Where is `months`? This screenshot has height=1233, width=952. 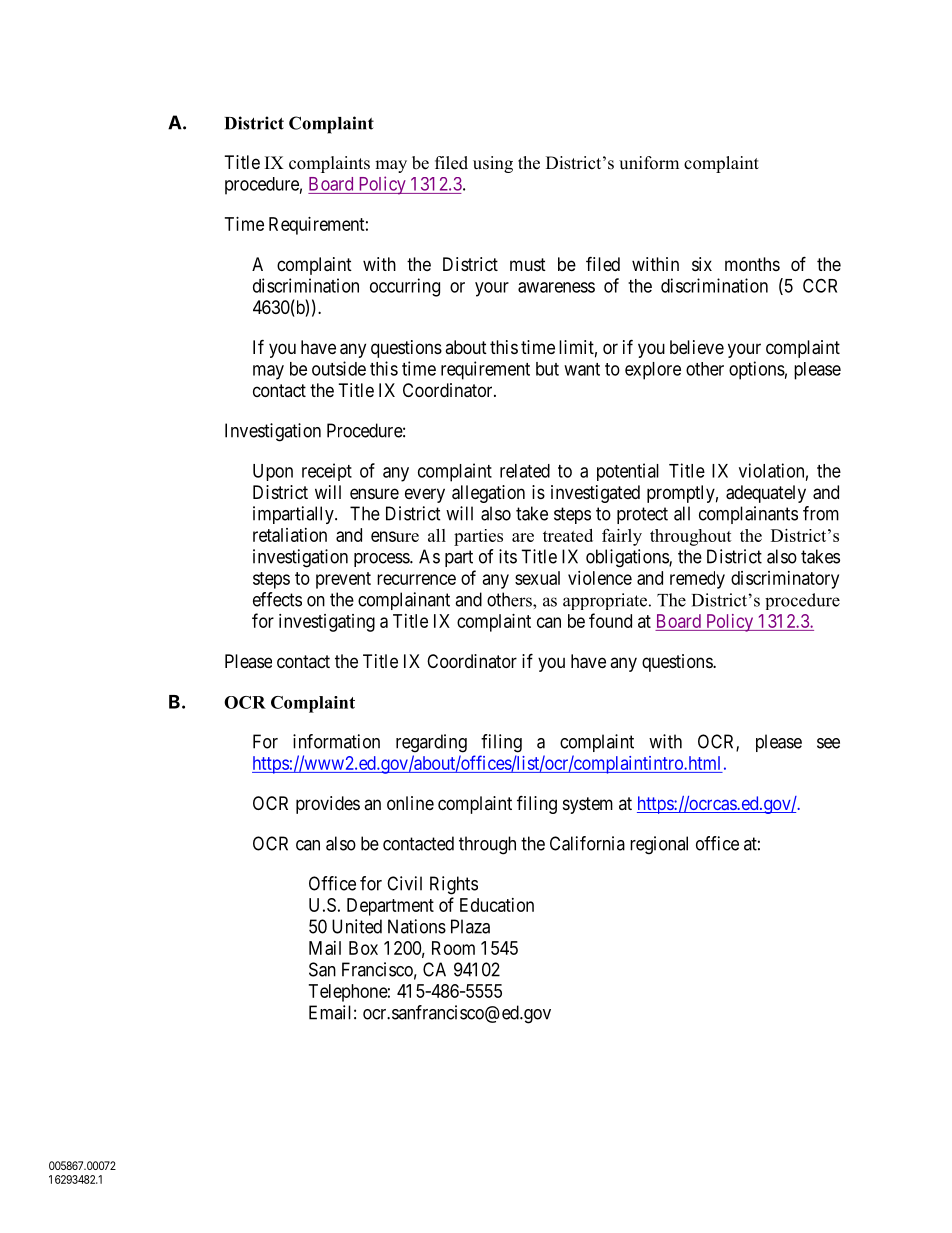
months is located at coordinates (752, 264).
